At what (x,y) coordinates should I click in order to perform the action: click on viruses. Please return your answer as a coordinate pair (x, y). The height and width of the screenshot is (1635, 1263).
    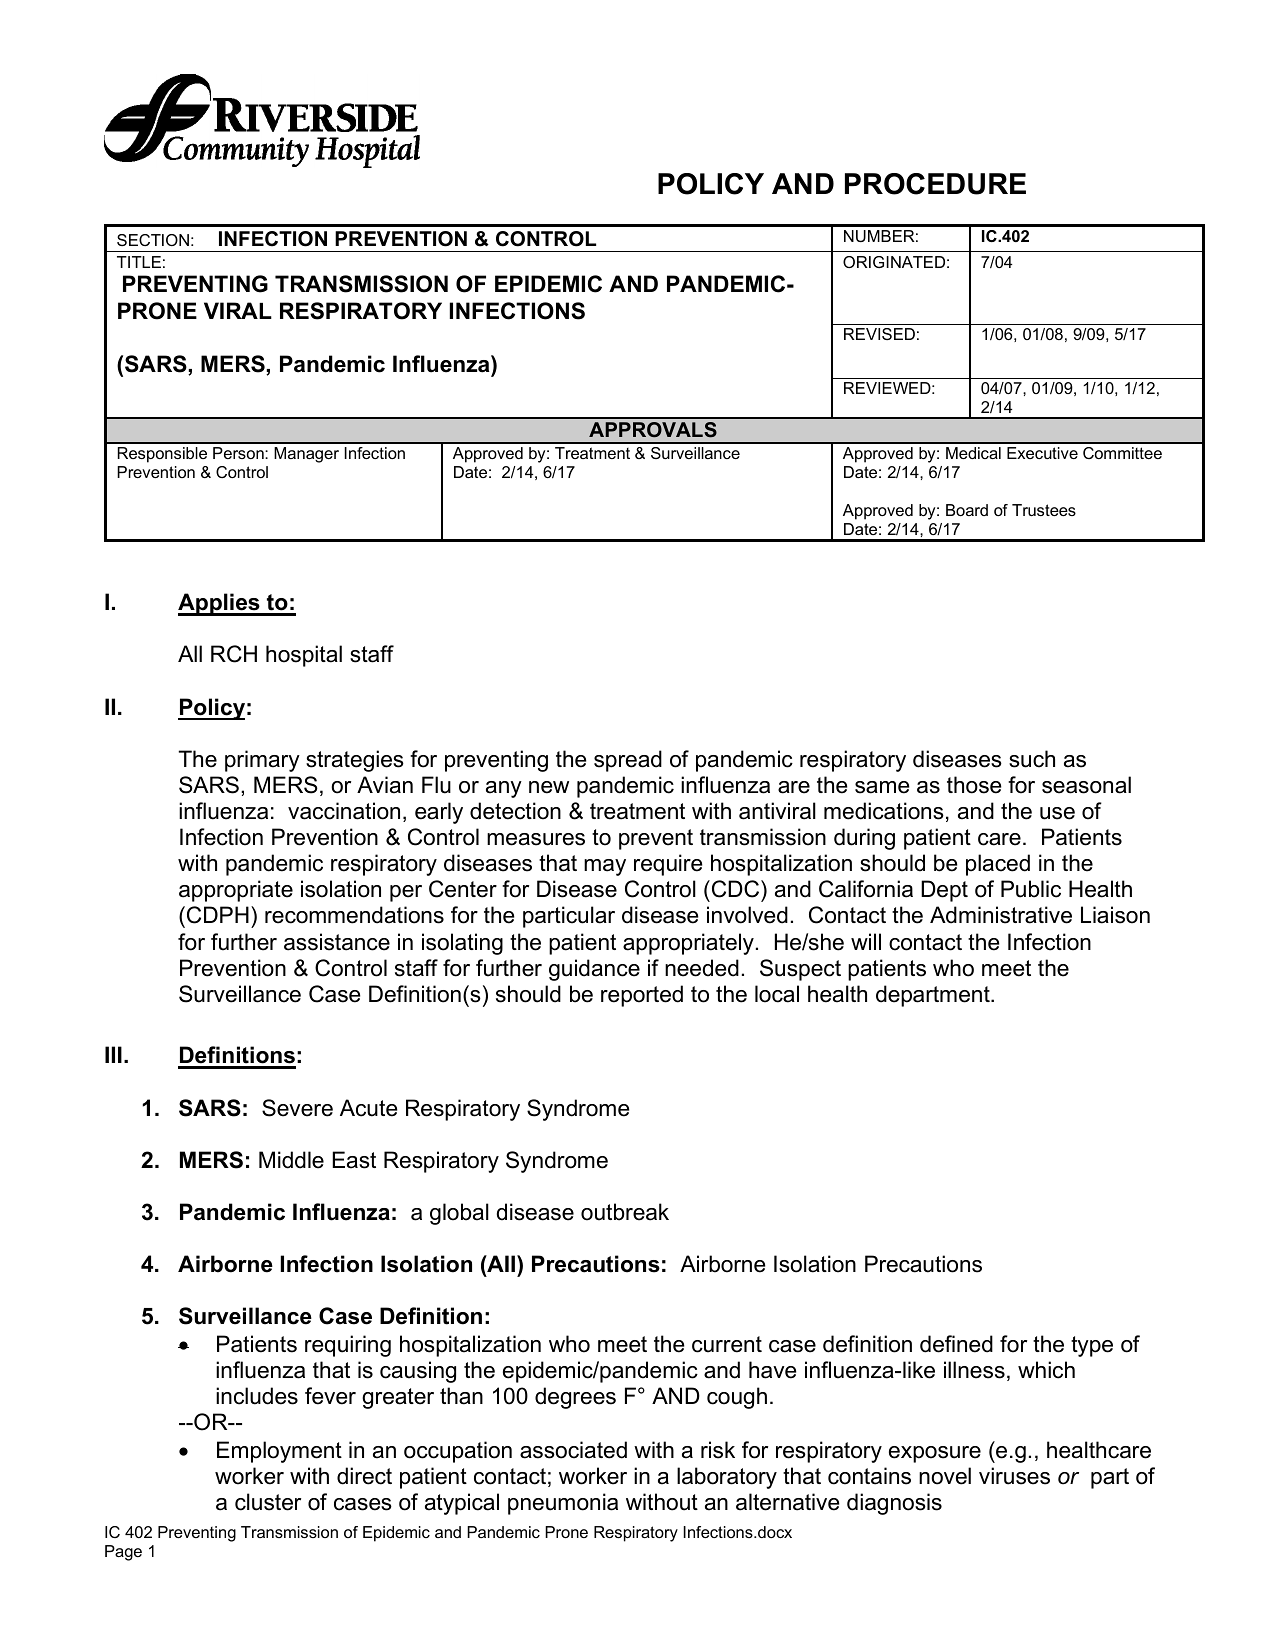
    Looking at the image, I should click on (1014, 1476).
